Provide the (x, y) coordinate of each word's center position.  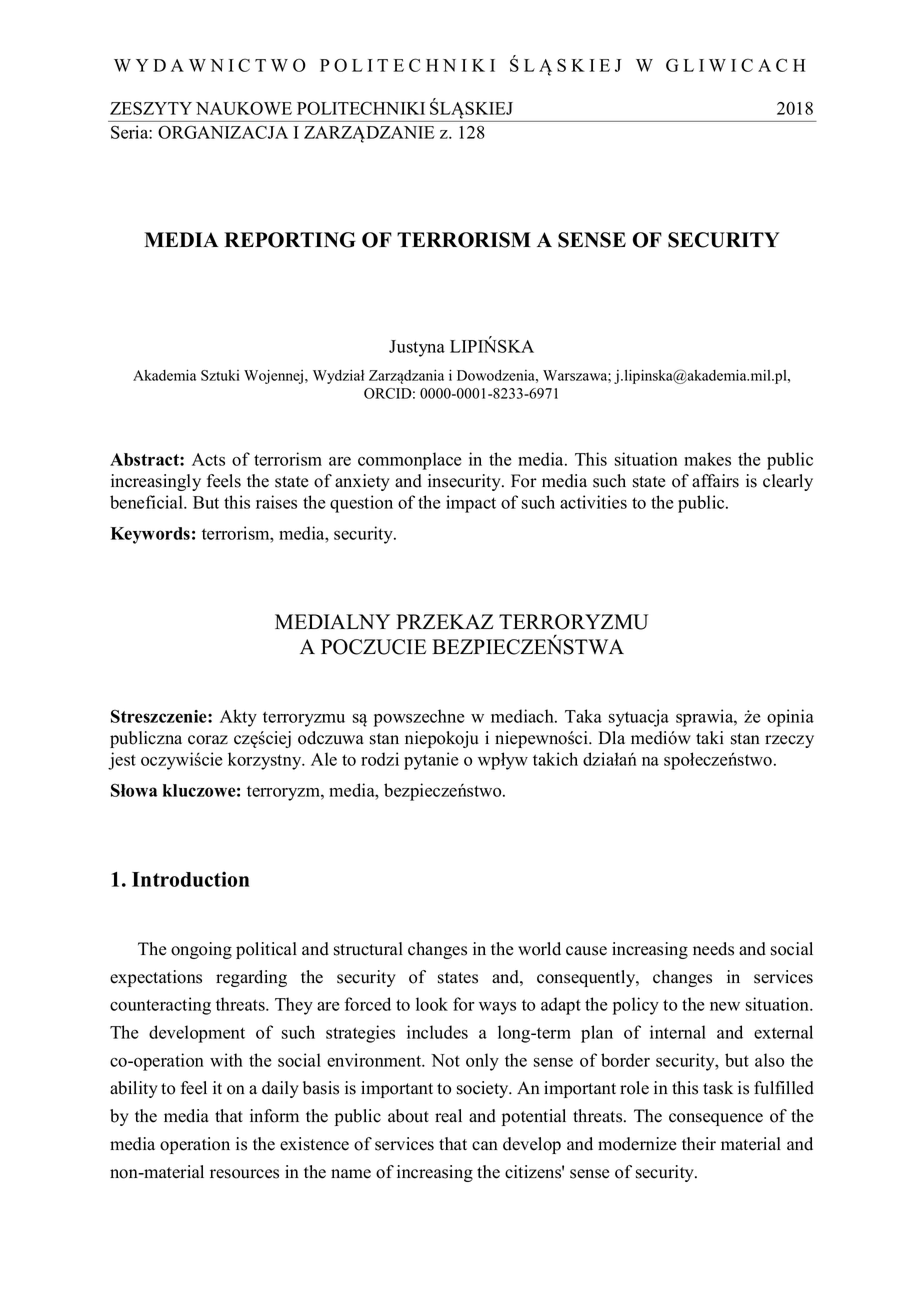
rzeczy (789, 741)
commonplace (409, 461)
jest (122, 761)
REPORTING (290, 240)
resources (244, 1174)
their (699, 1144)
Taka (583, 716)
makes (707, 459)
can (485, 1146)
